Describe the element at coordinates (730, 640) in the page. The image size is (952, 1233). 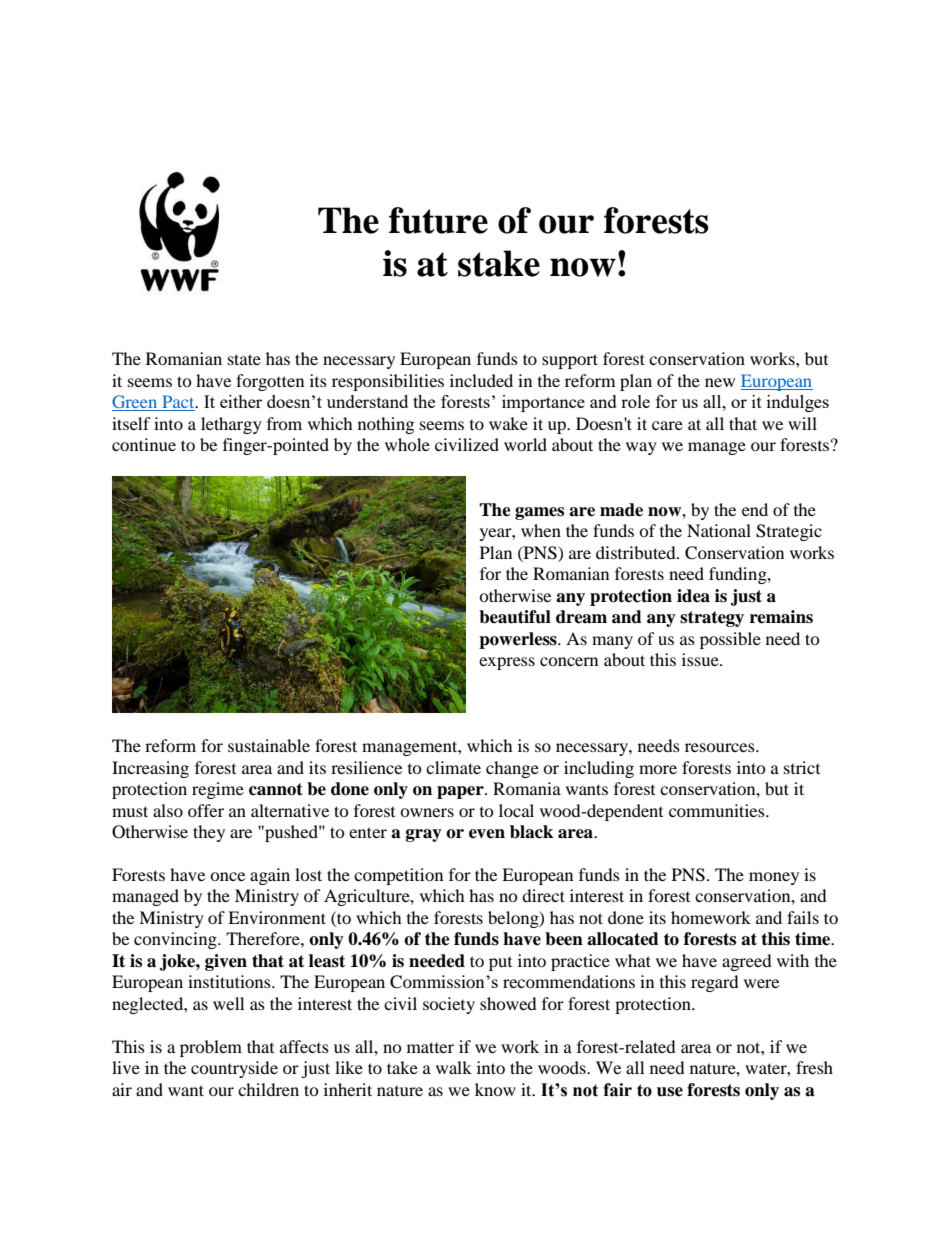
I see `possible` at that location.
